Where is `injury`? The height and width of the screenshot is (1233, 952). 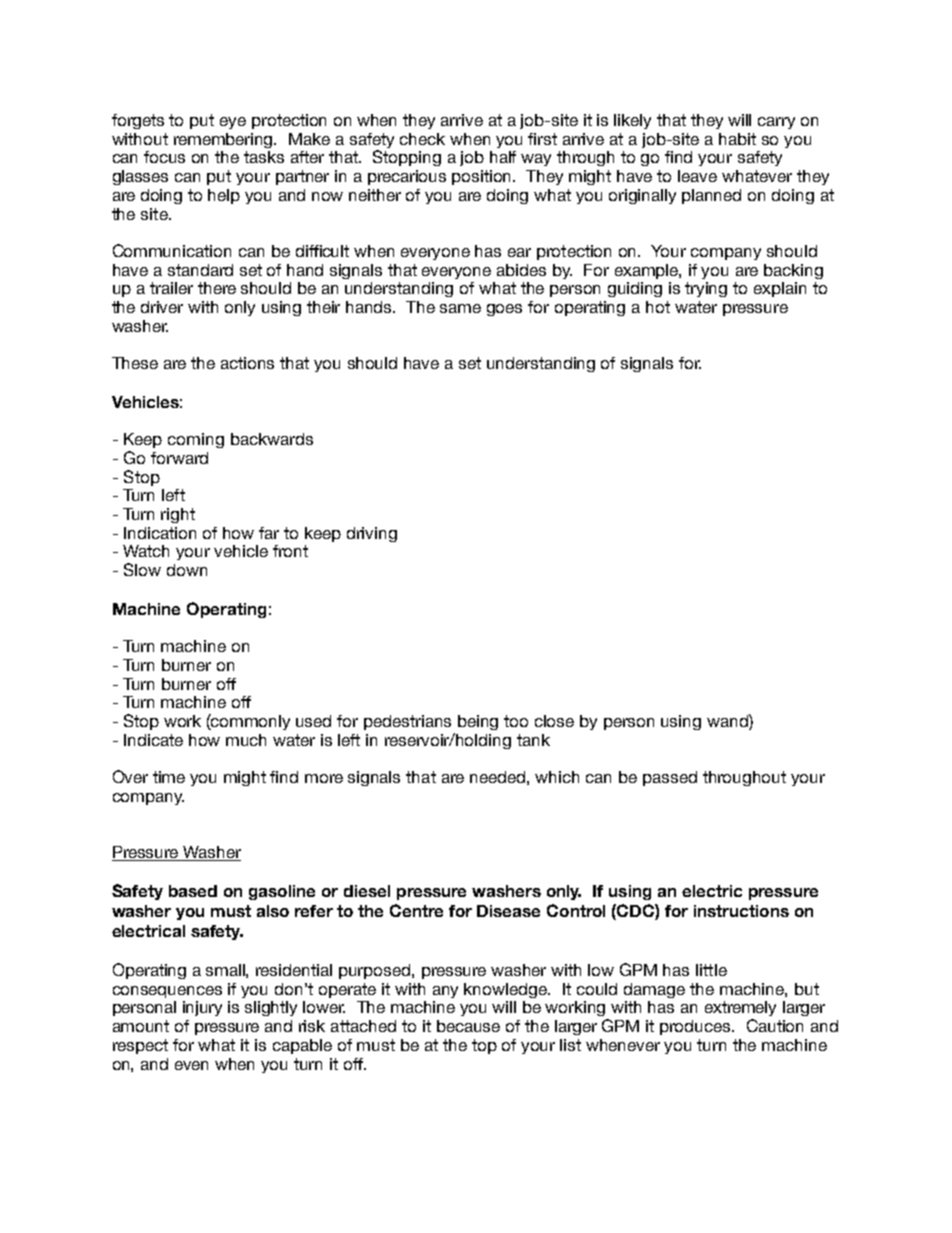 injury is located at coordinates (202, 1008).
